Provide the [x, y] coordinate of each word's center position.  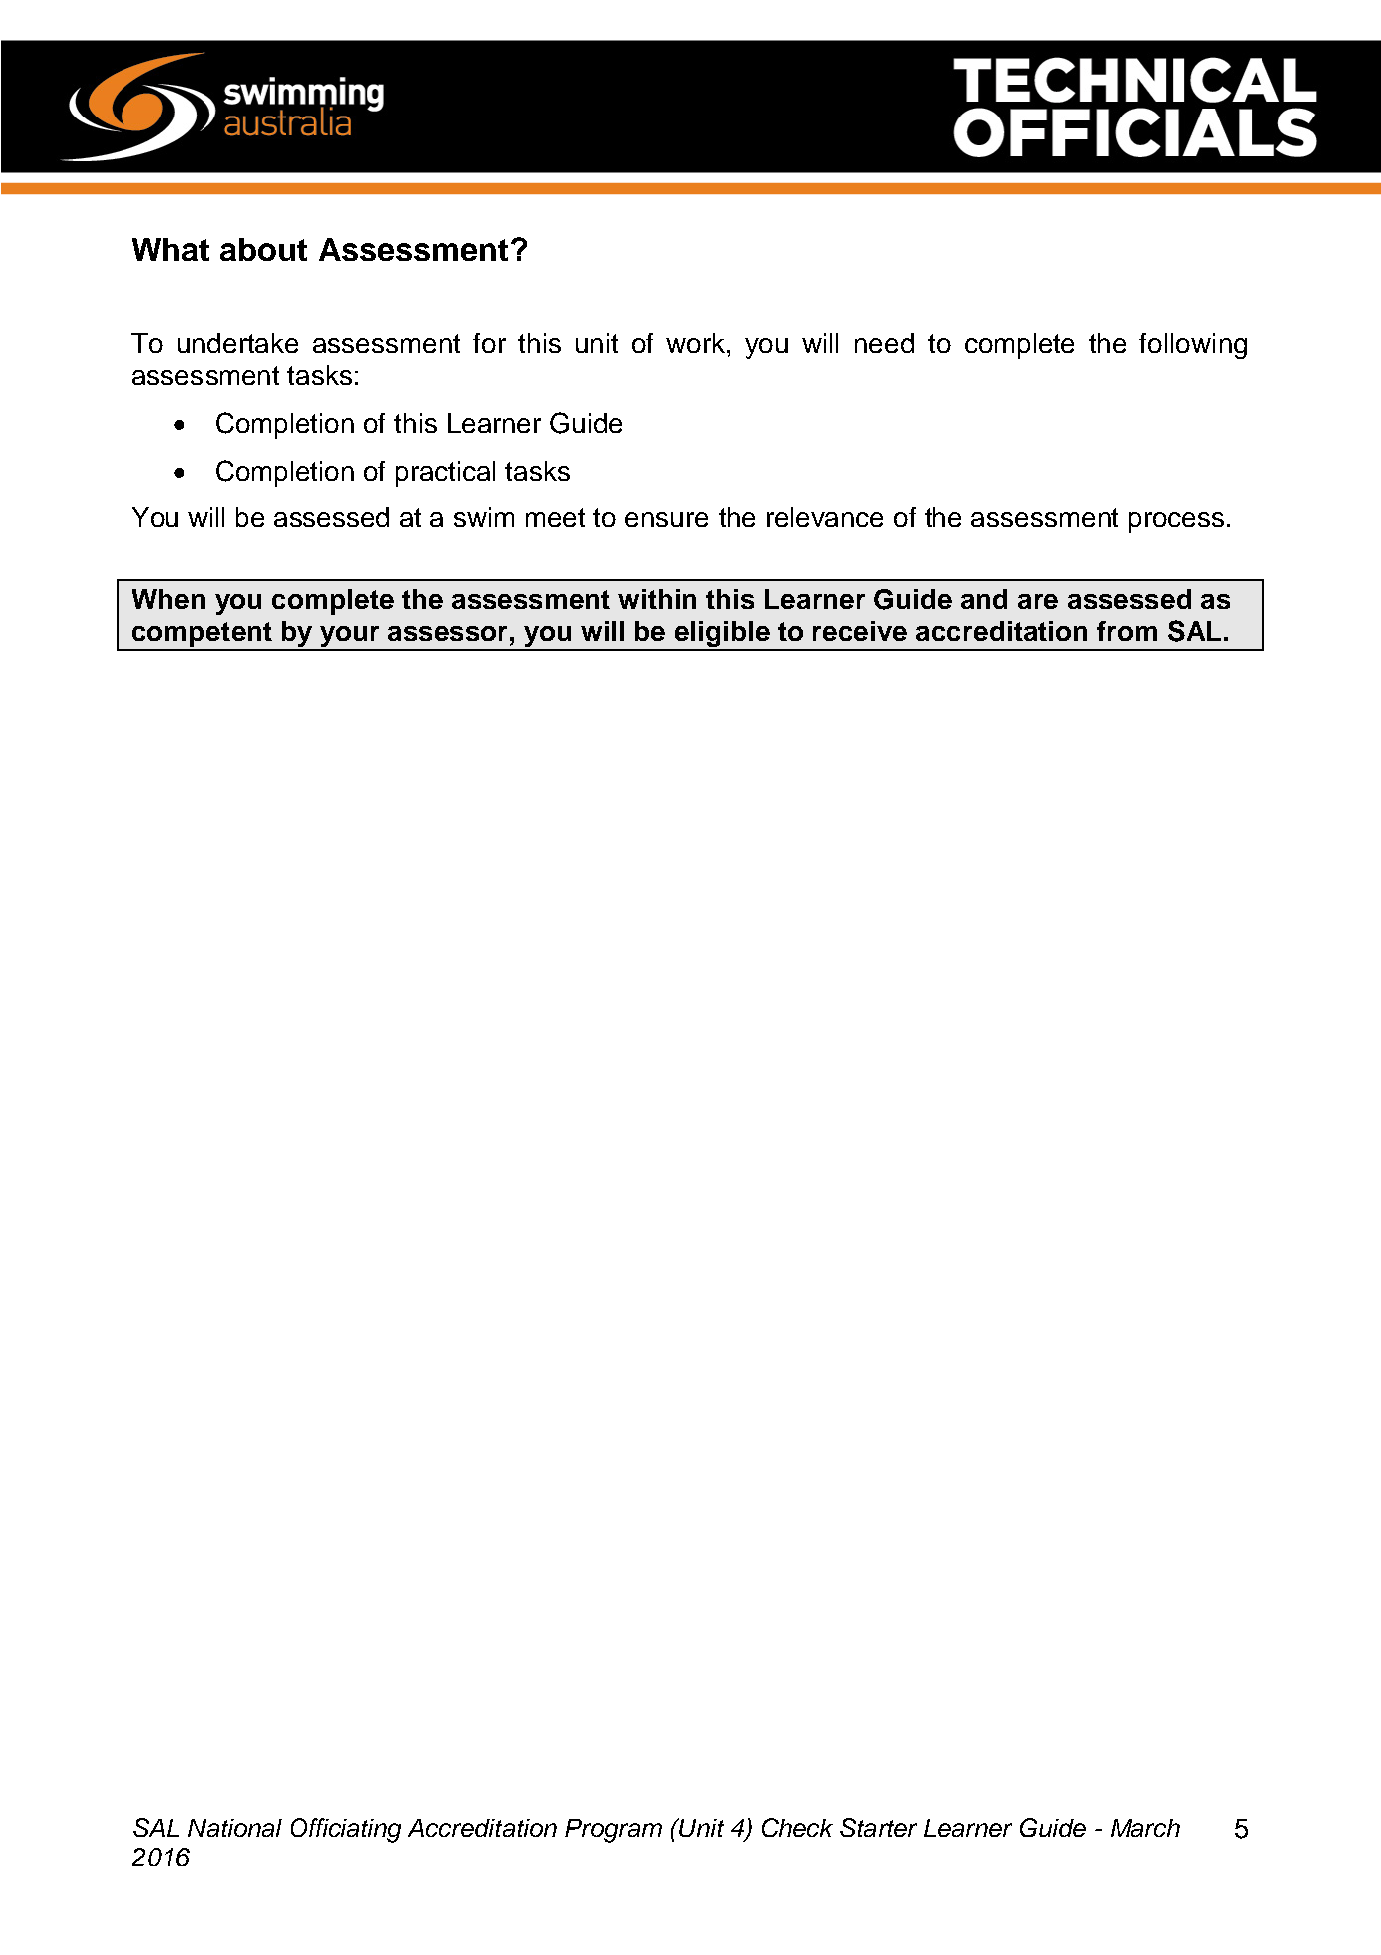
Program [613, 1831]
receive [860, 631]
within [657, 599]
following [1193, 346]
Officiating [346, 1830]
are [1038, 601]
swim [484, 517]
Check [797, 1827]
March [1145, 1828]
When [168, 599]
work [697, 343]
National [235, 1828]
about [263, 249]
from [1127, 631]
